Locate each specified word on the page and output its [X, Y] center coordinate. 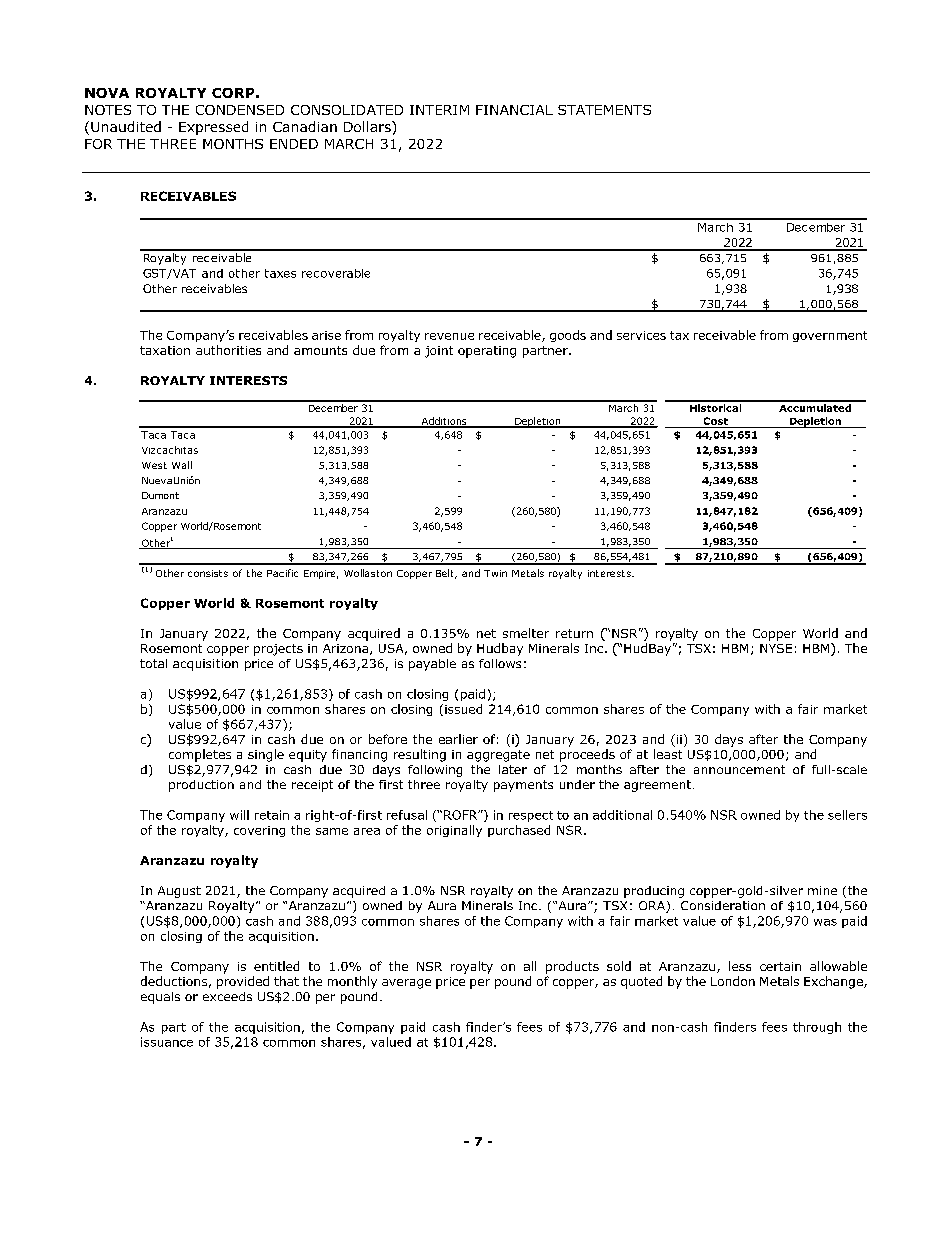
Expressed [213, 128]
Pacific [282, 573]
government [830, 336]
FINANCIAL [514, 110]
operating [487, 352]
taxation [165, 350]
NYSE [776, 648]
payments [523, 786]
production [201, 786]
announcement [739, 769]
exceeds [227, 996]
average [406, 984]
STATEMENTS [604, 110]
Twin [495, 573]
